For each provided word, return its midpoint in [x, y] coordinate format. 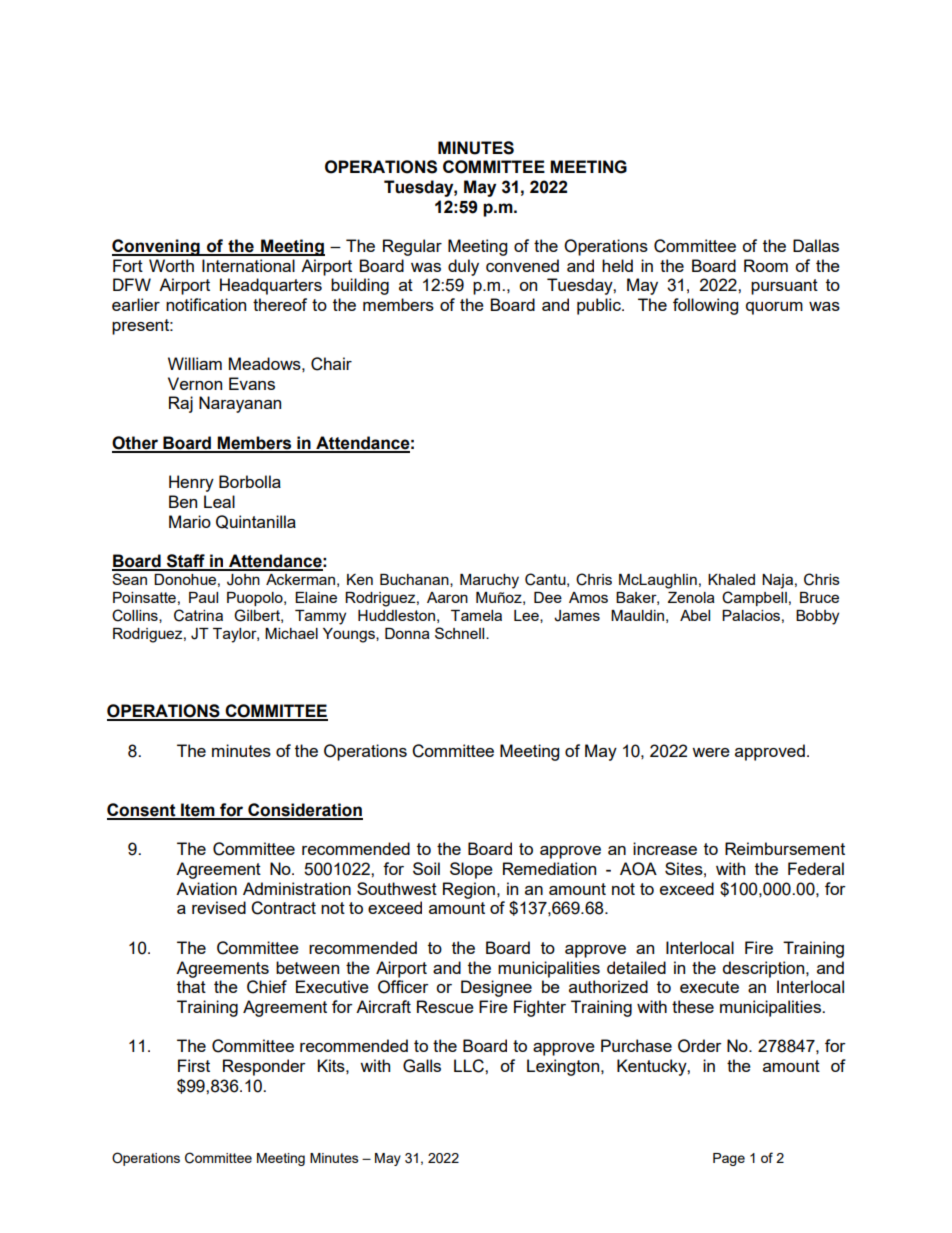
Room [766, 265]
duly [463, 267]
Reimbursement [785, 848]
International [248, 265]
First [194, 1065]
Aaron [447, 597]
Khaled [731, 579]
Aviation [206, 888]
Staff [185, 562]
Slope [471, 870]
